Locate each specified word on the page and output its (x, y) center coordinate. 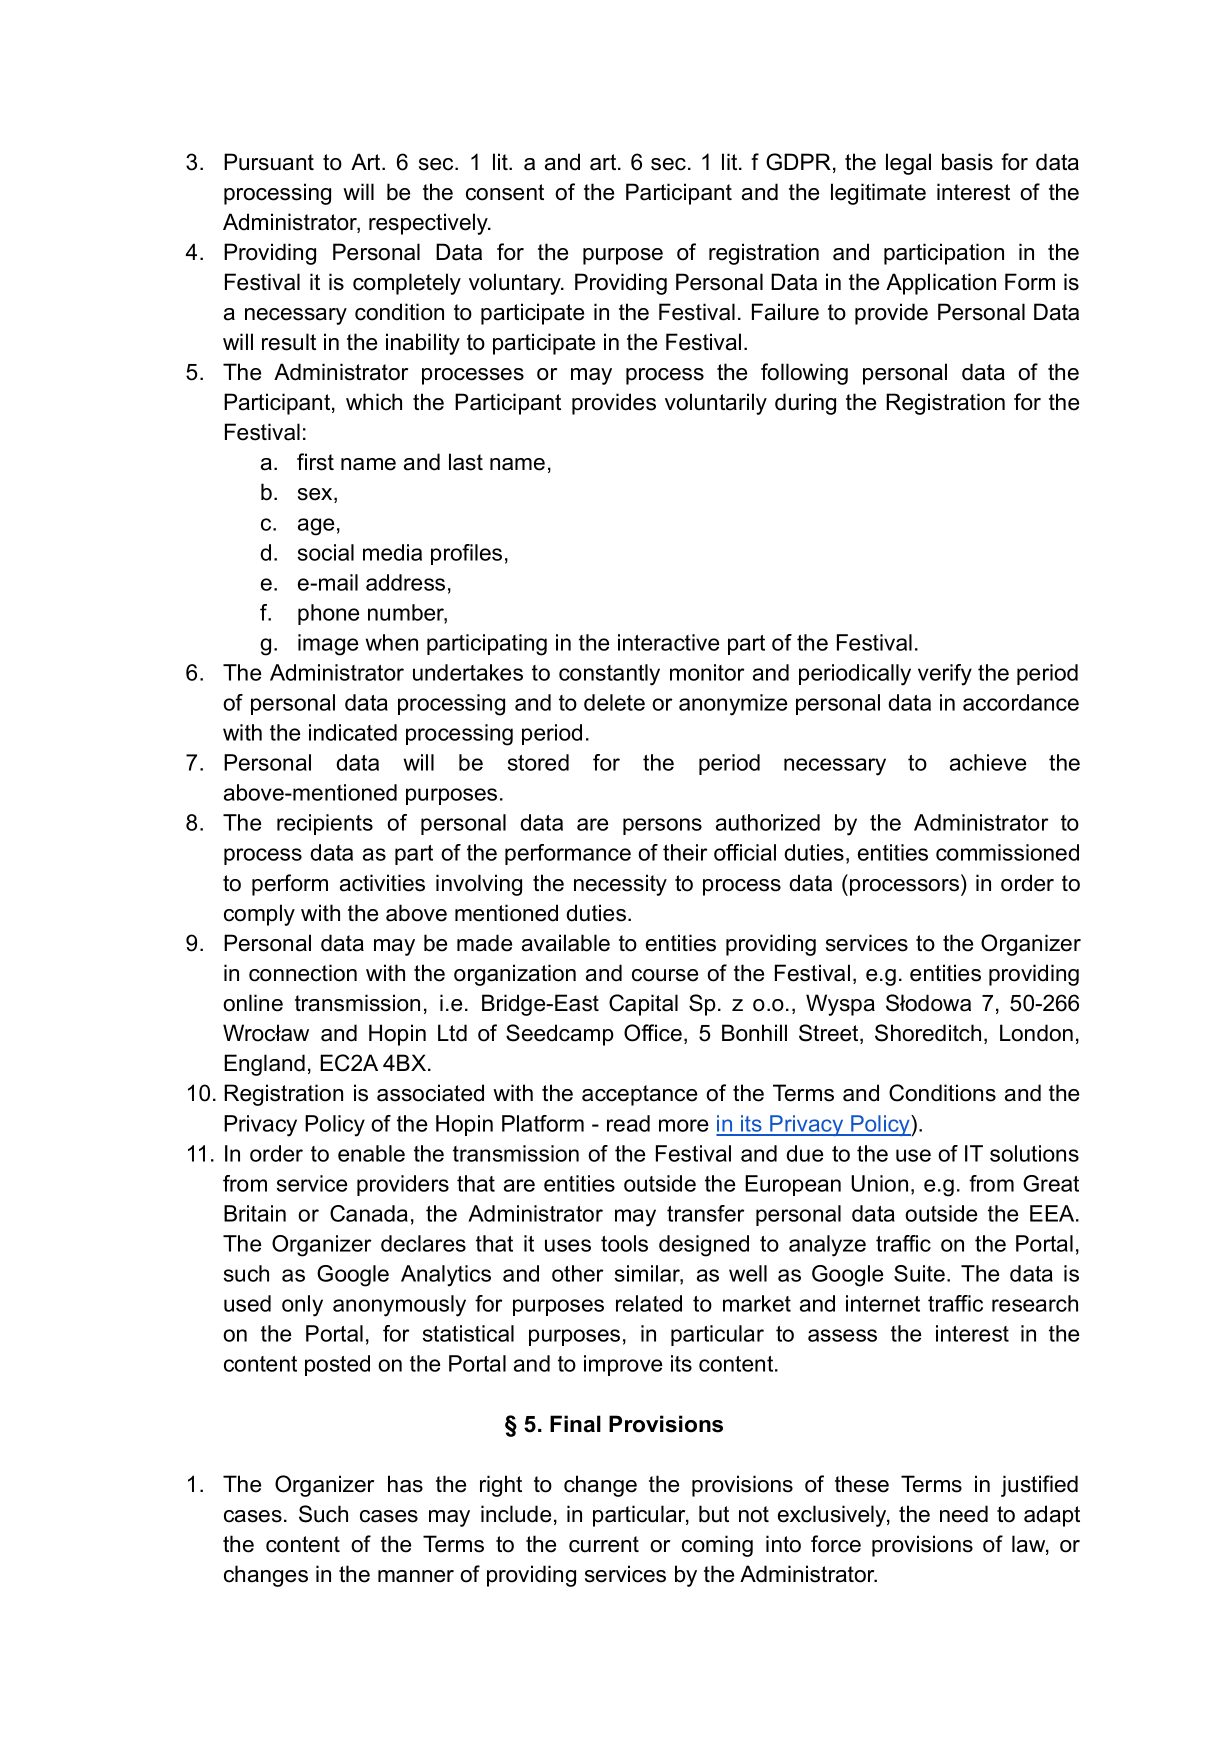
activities (382, 883)
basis (967, 162)
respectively (429, 224)
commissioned (1007, 852)
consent (505, 192)
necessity (620, 885)
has (405, 1484)
